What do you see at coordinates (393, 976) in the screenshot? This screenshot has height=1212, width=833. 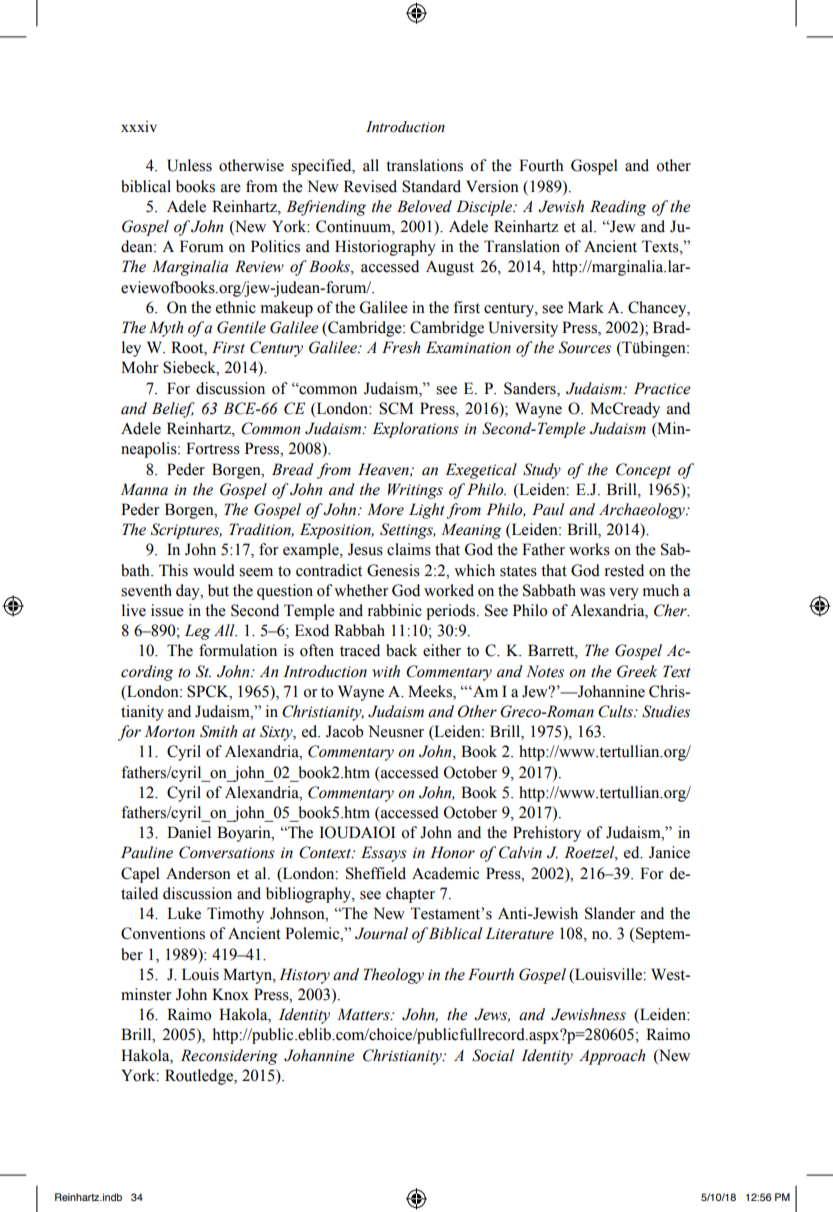 I see `Theology` at bounding box center [393, 976].
